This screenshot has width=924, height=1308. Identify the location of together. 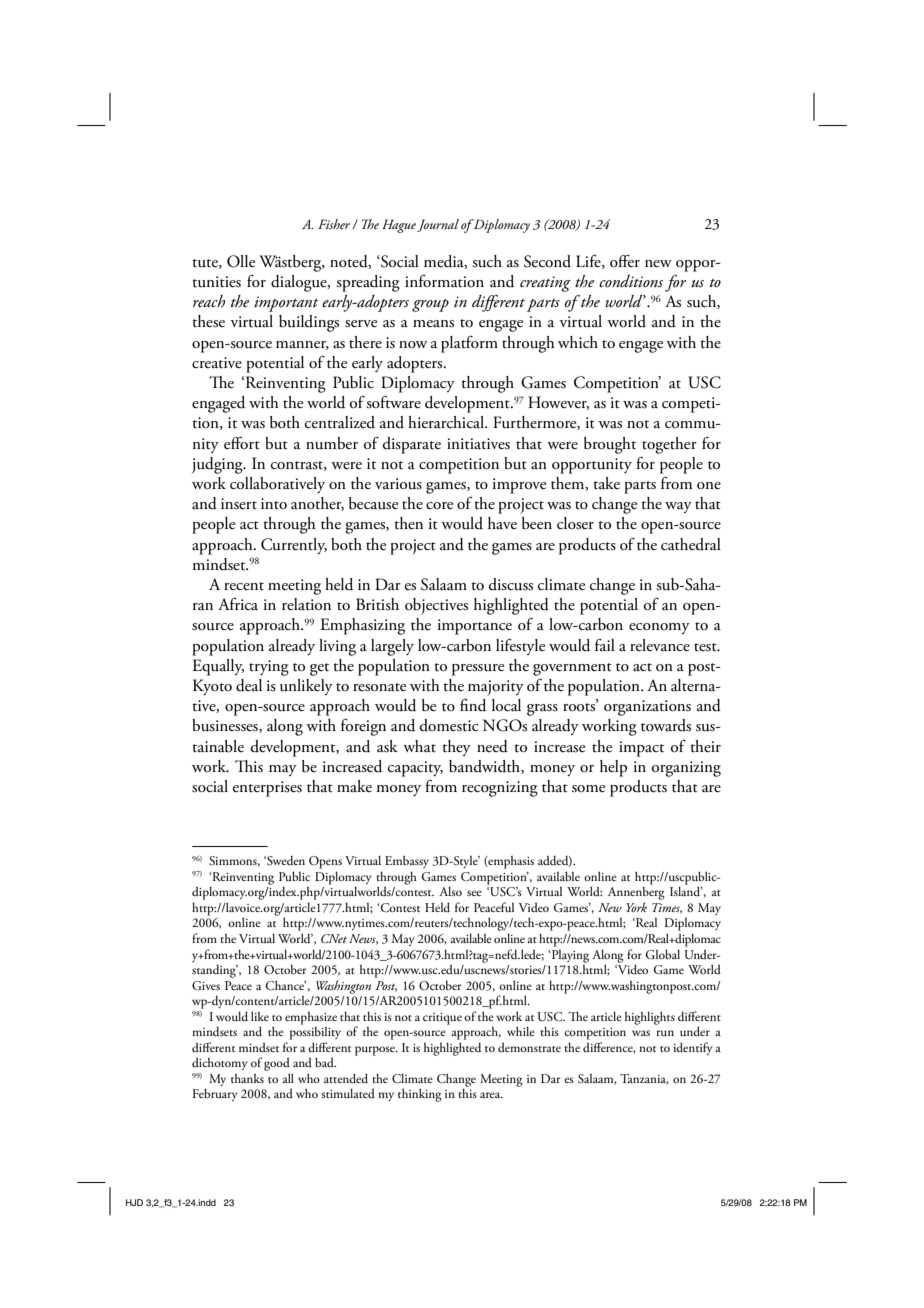
(669, 445).
